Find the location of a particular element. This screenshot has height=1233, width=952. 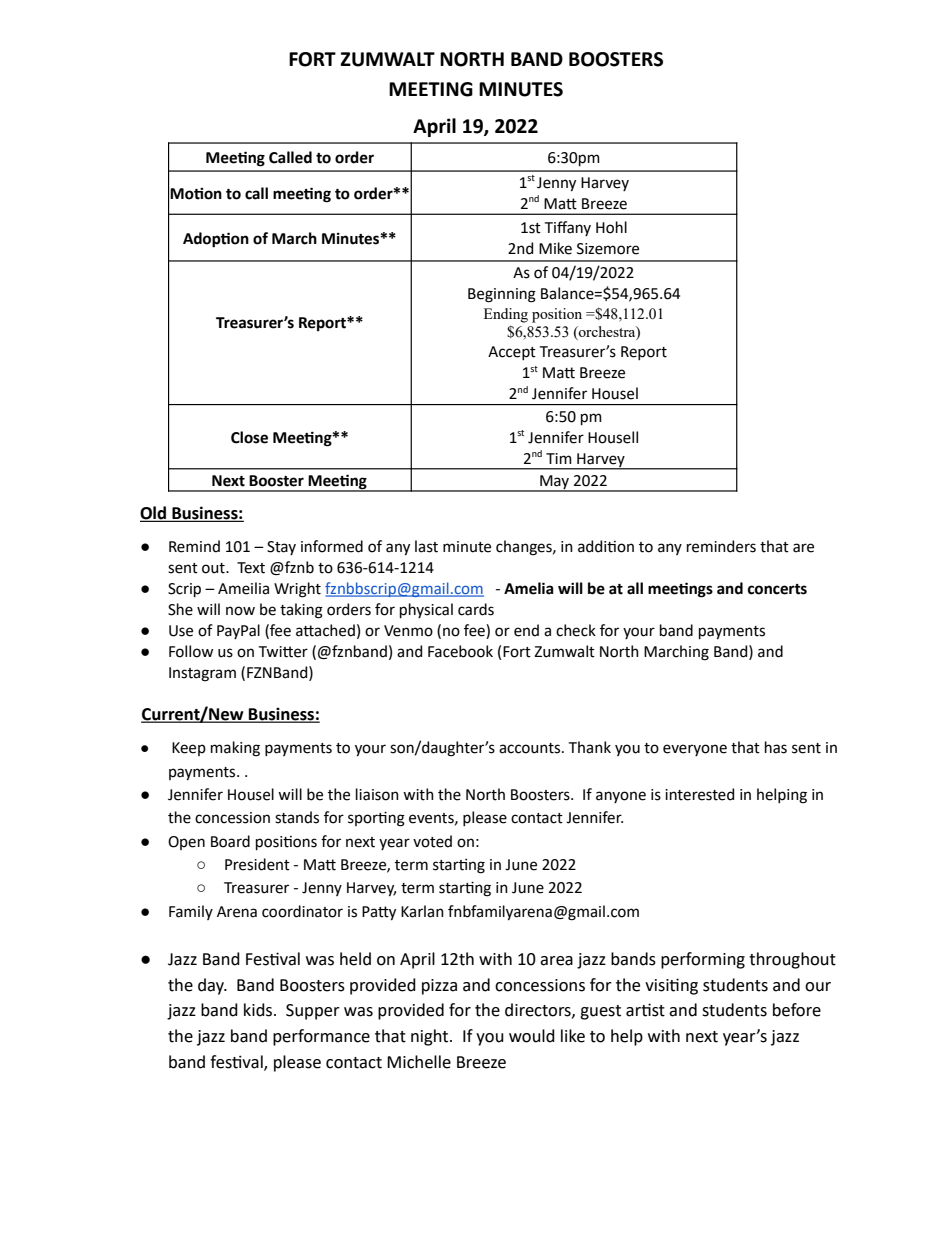

night is located at coordinates (431, 1037).
